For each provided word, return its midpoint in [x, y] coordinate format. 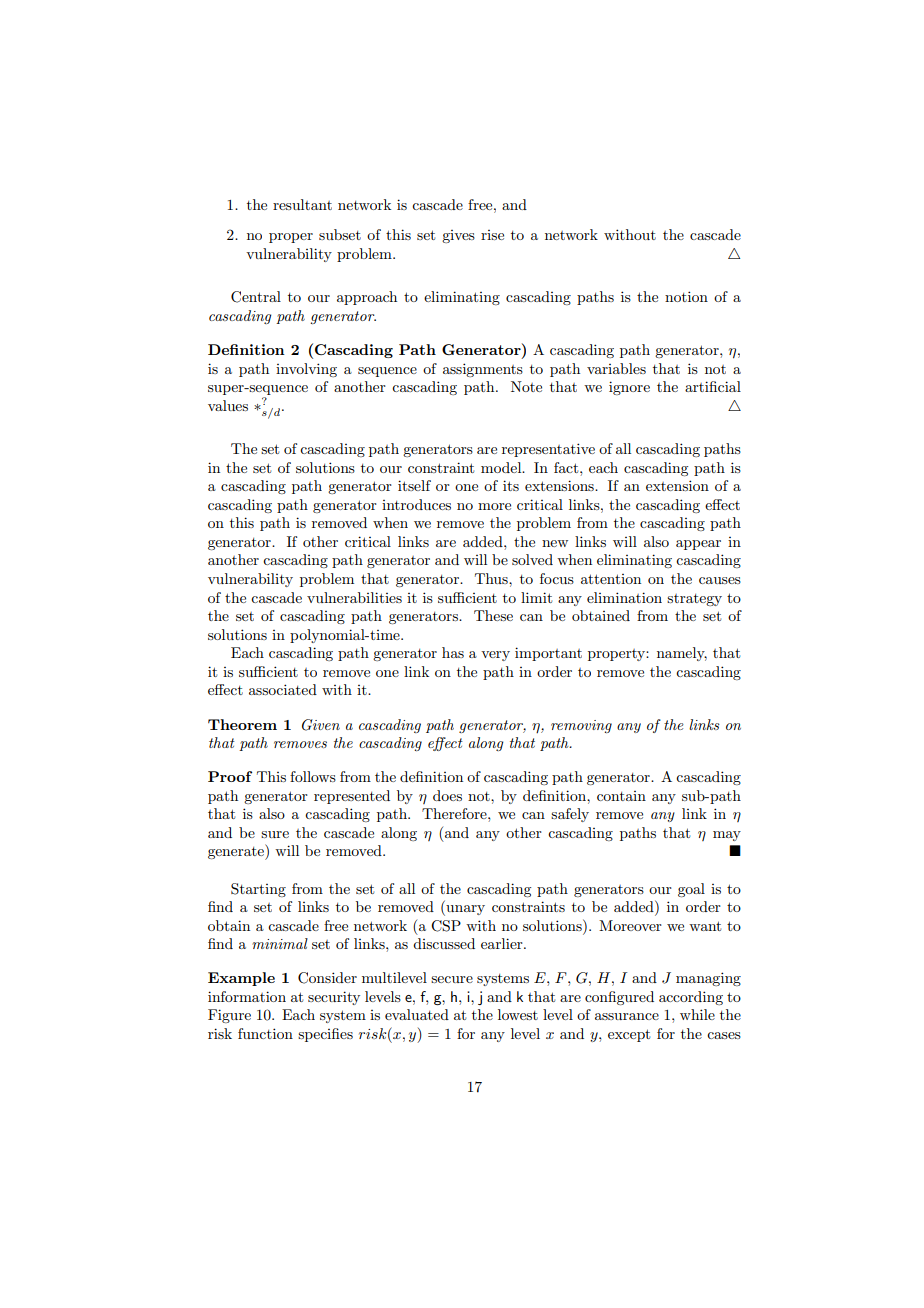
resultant [302, 204]
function [265, 1033]
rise [492, 235]
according [691, 998]
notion [686, 296]
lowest [518, 1014]
